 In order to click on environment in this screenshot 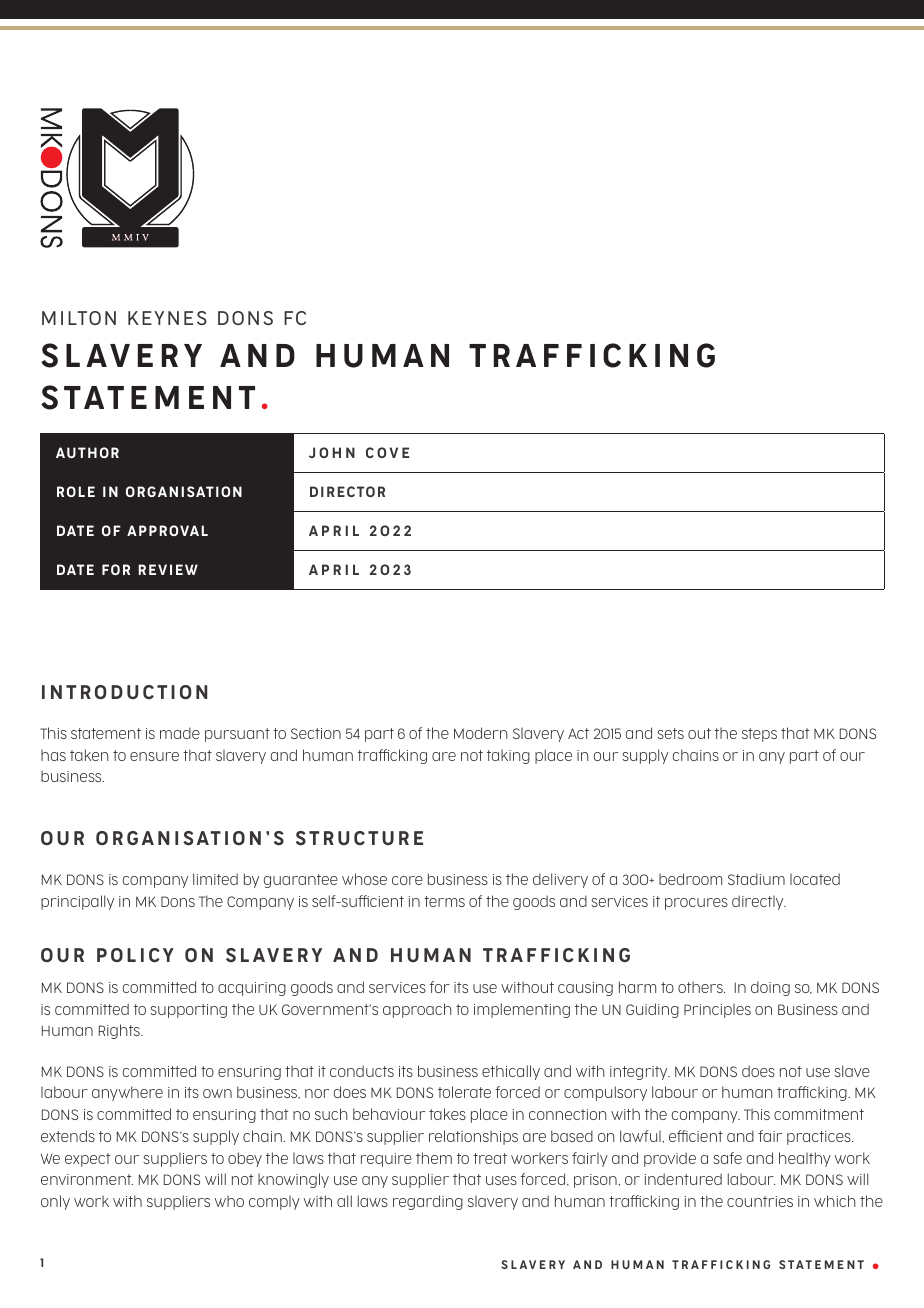, I will do `click(87, 1179)`.
